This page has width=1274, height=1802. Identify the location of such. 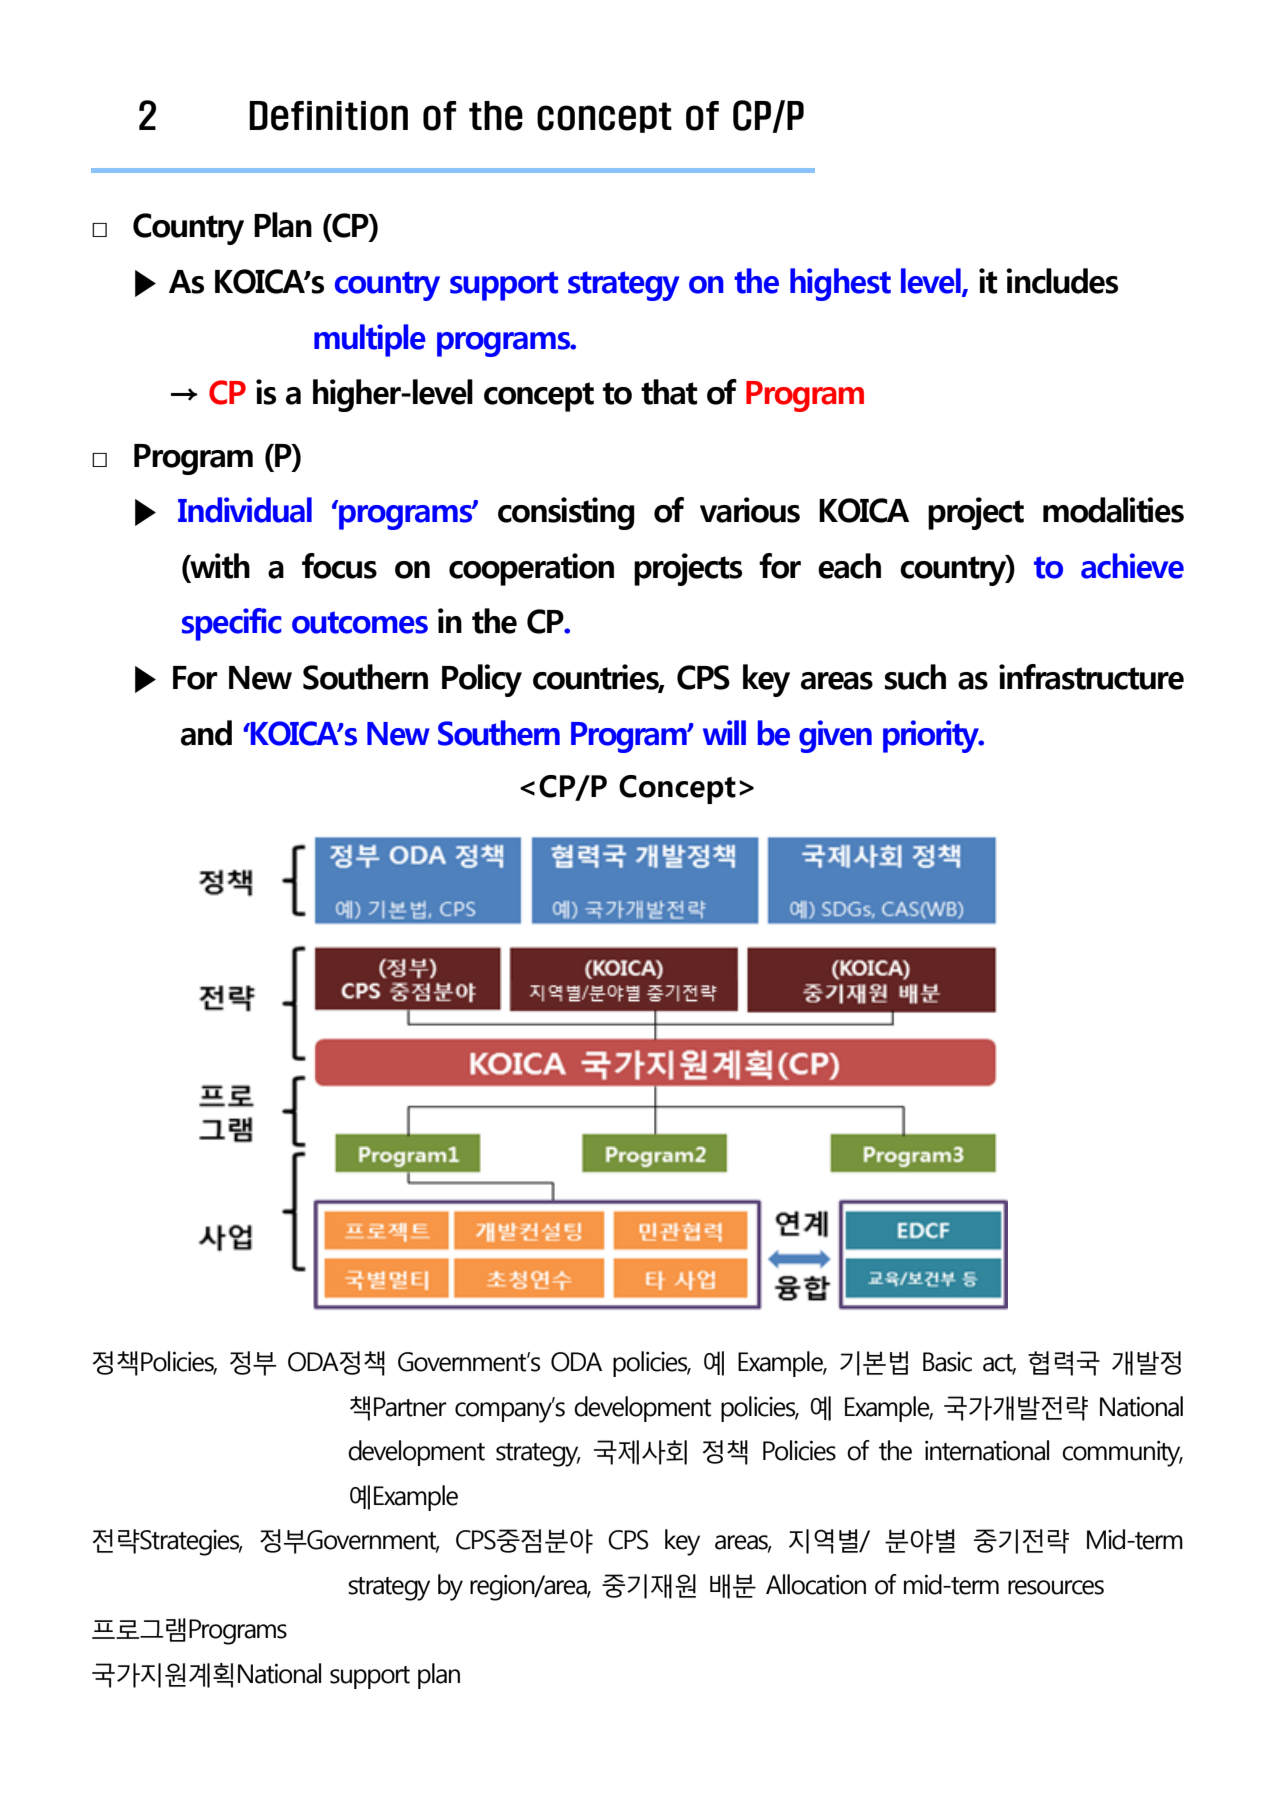
(915, 677).
